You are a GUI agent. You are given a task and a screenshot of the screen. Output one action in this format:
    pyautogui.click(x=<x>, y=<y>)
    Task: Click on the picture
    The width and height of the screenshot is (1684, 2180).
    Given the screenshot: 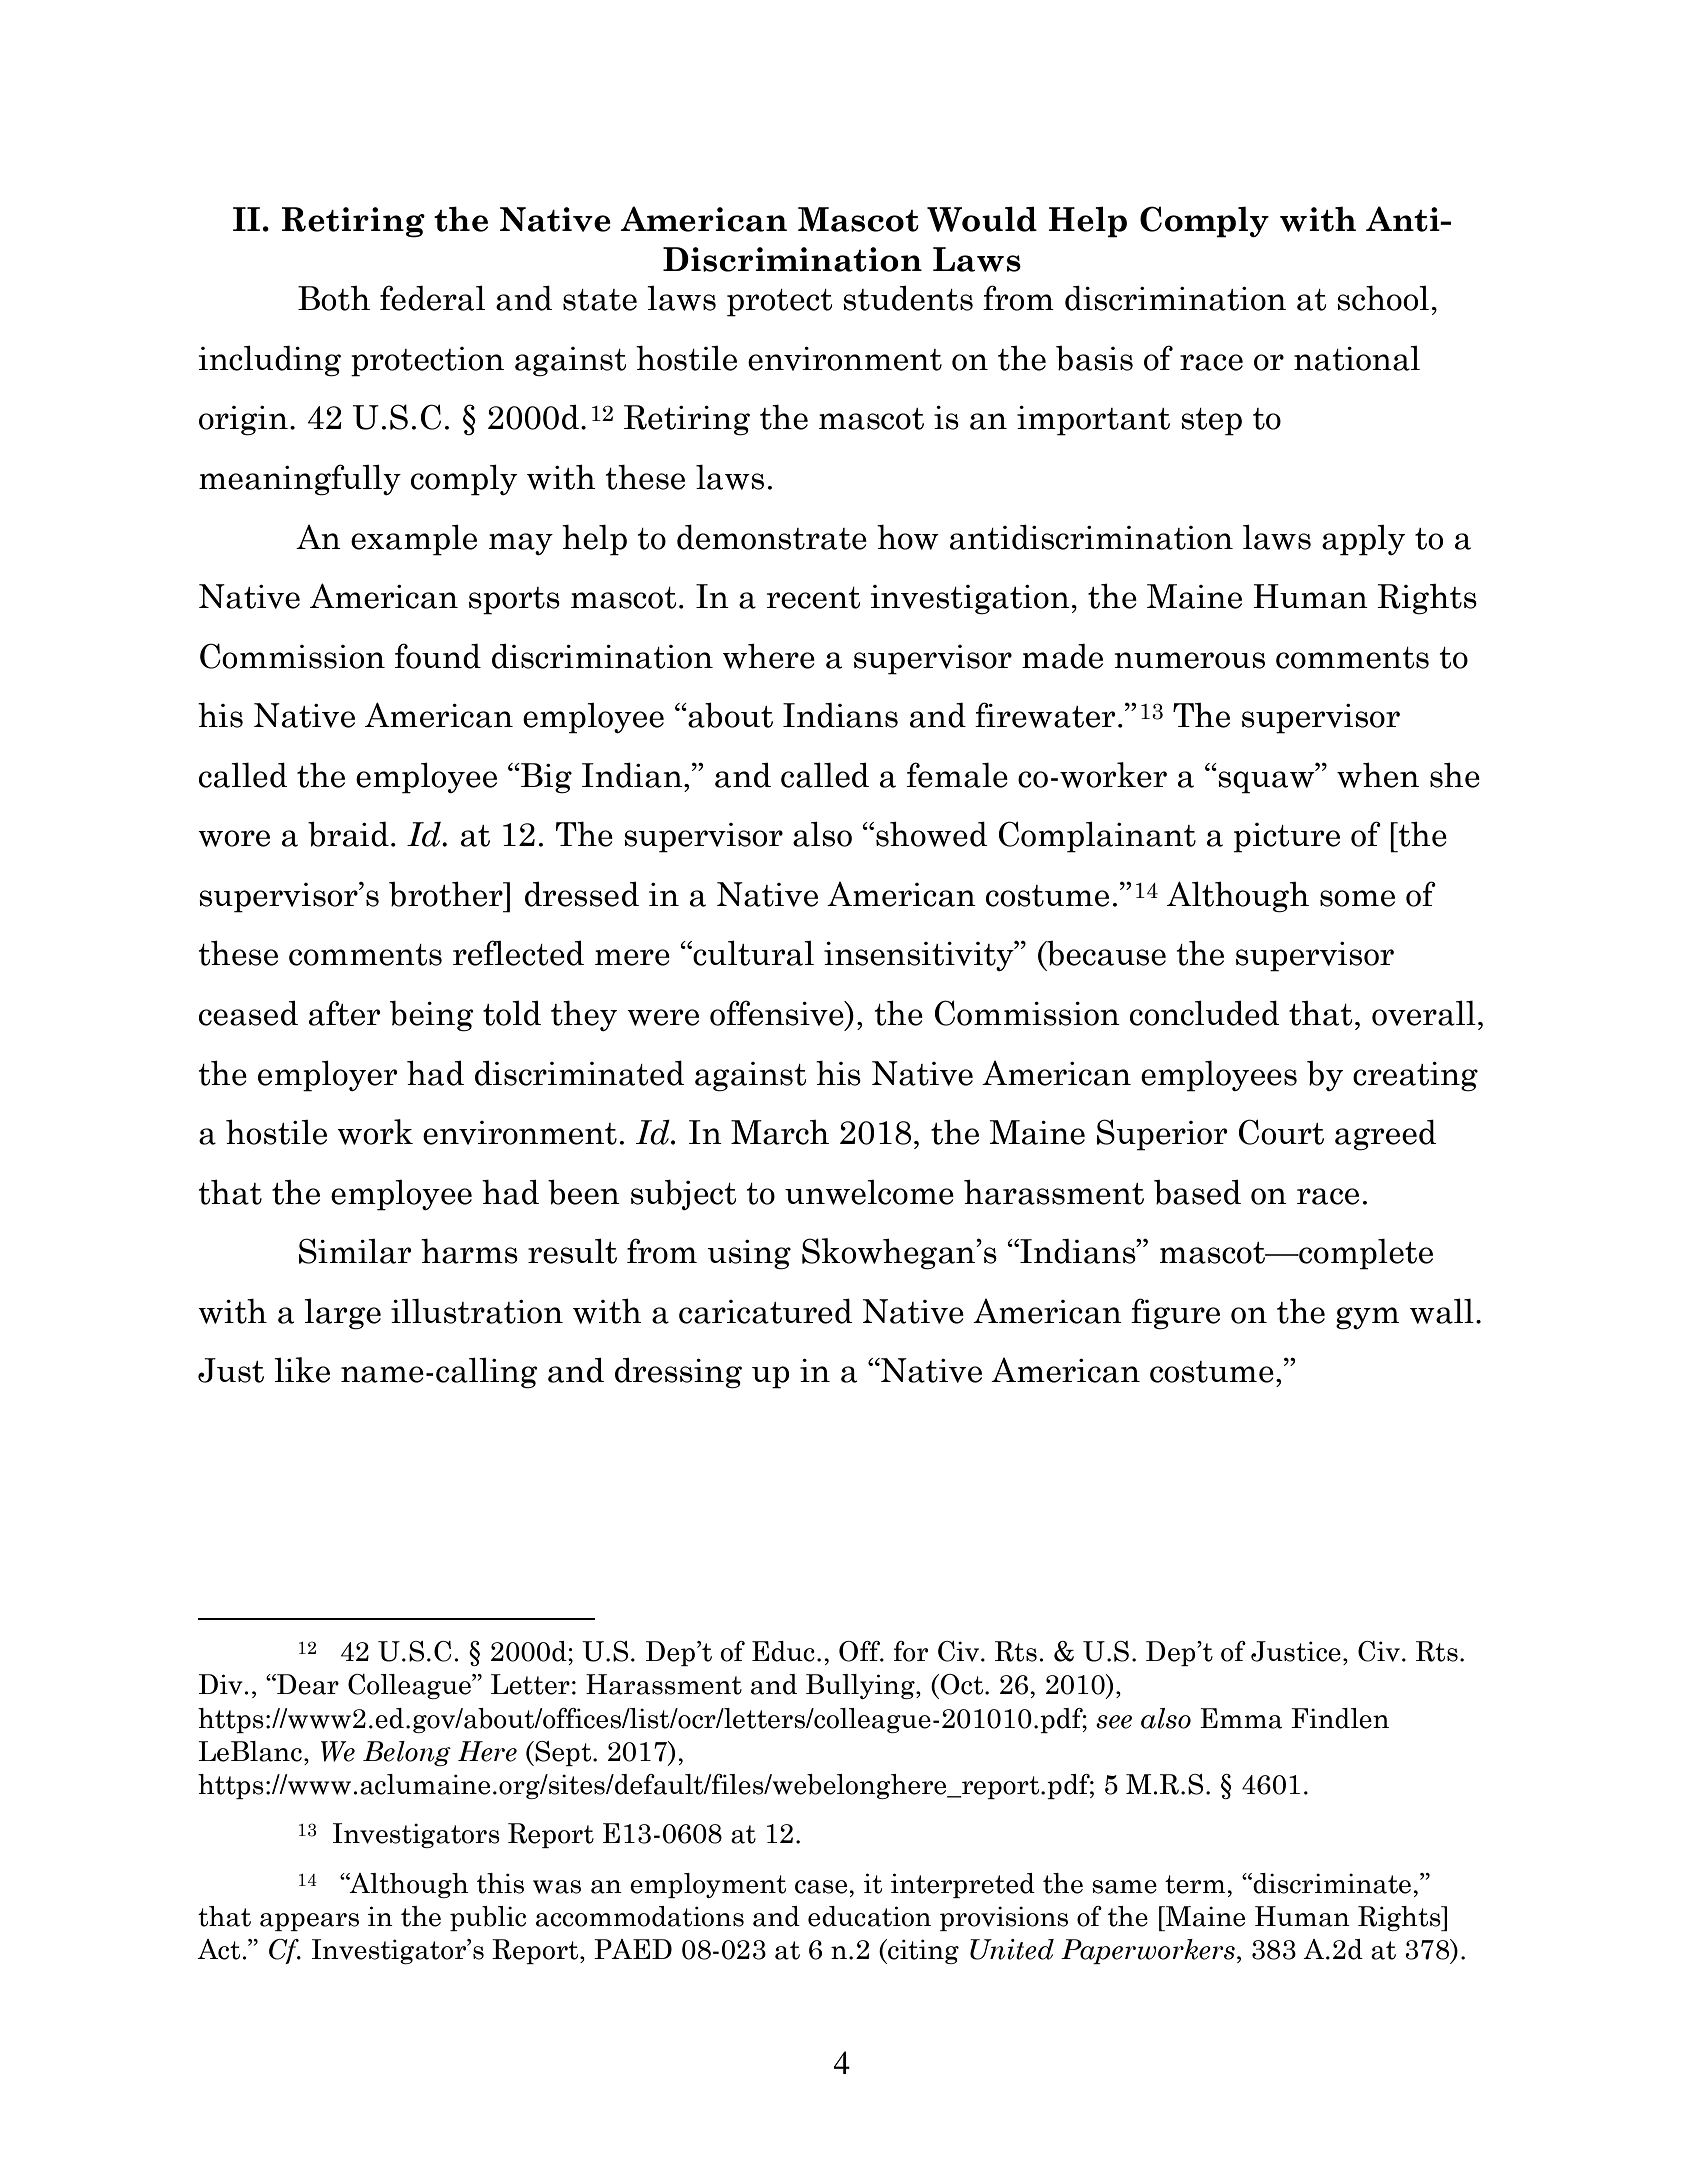 What is the action you would take?
    pyautogui.click(x=1287, y=838)
